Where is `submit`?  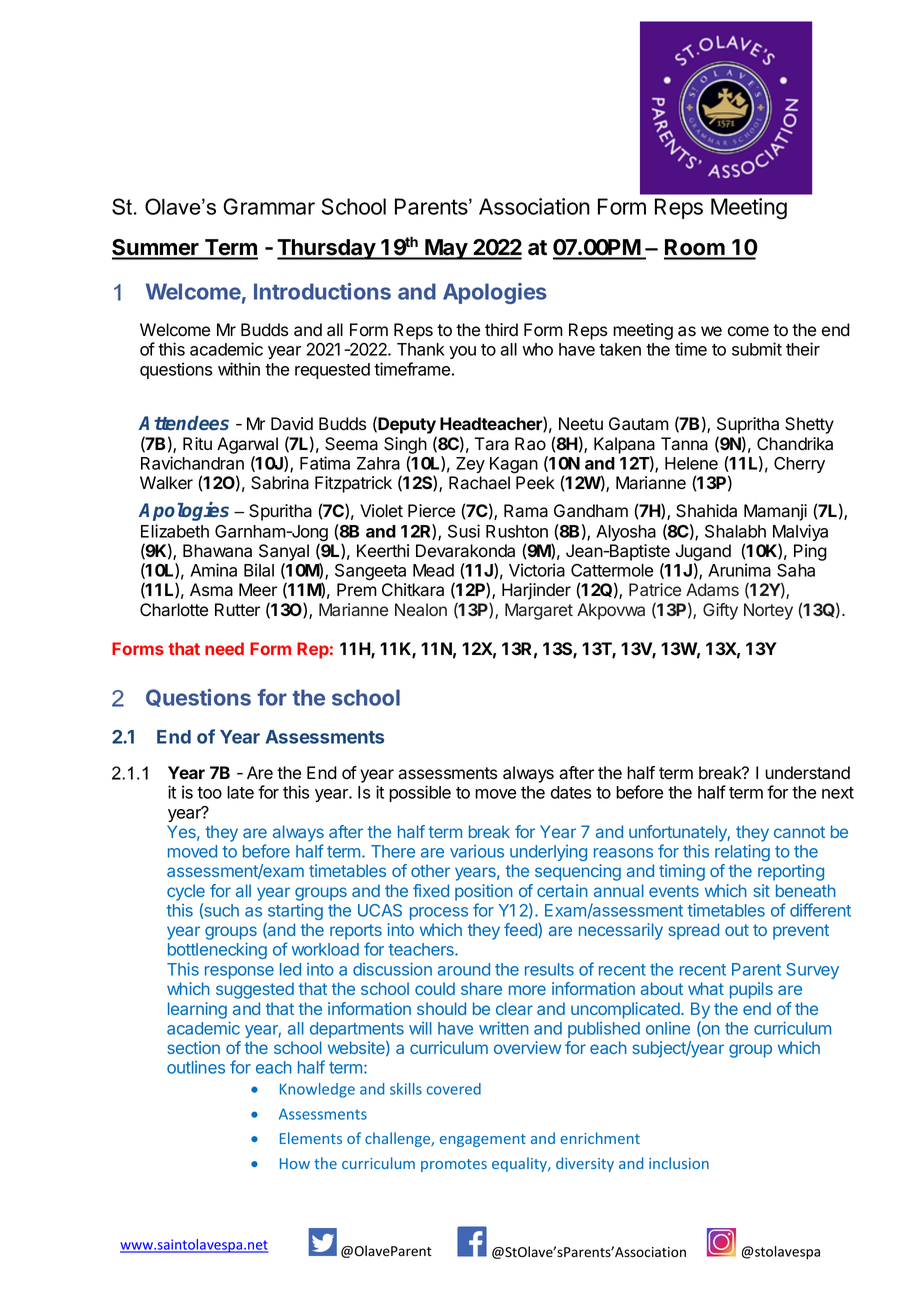
submit is located at coordinates (757, 349).
